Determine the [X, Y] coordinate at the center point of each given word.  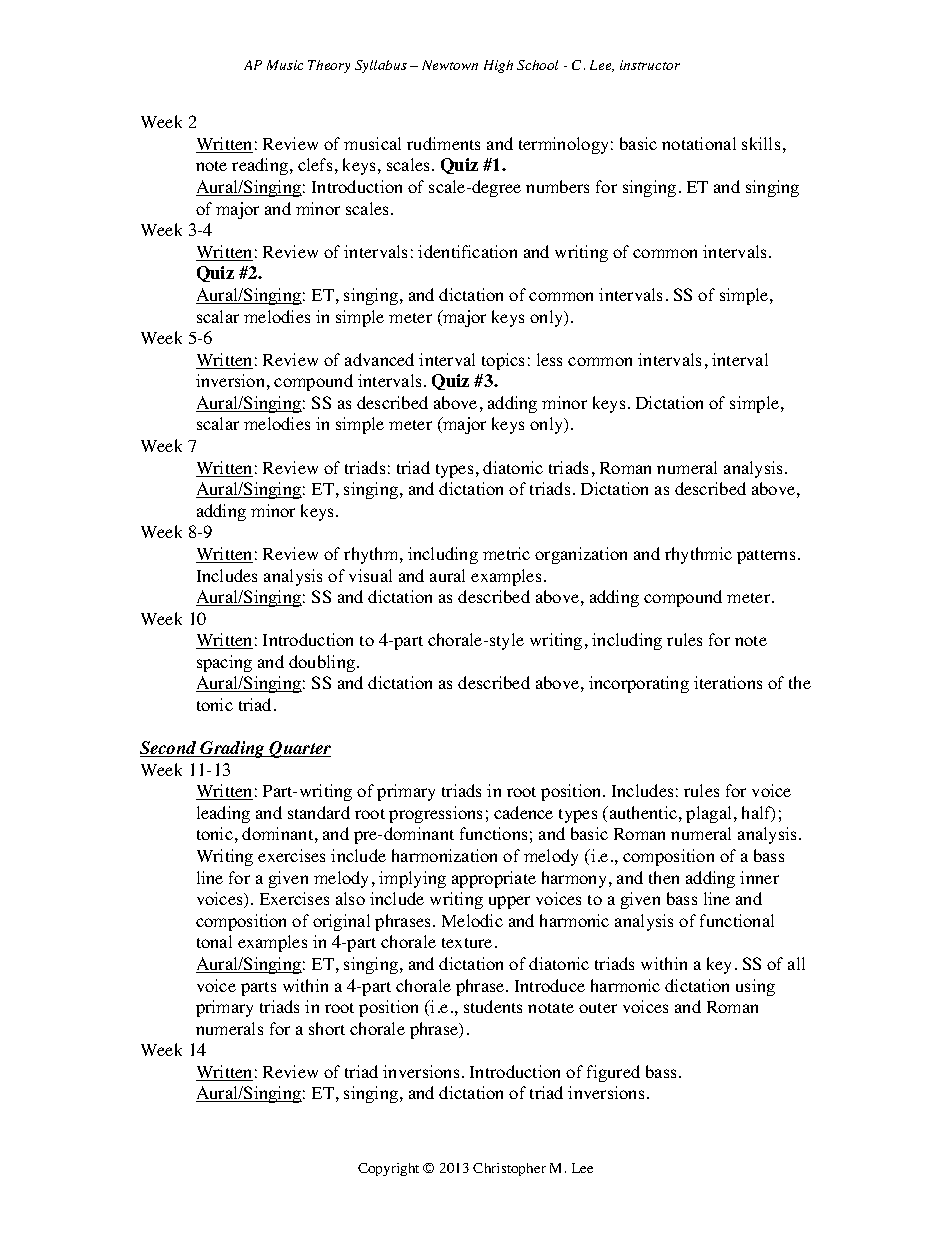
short [327, 1028]
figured [613, 1073]
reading [261, 166]
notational [699, 143]
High [498, 66]
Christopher [509, 1169]
